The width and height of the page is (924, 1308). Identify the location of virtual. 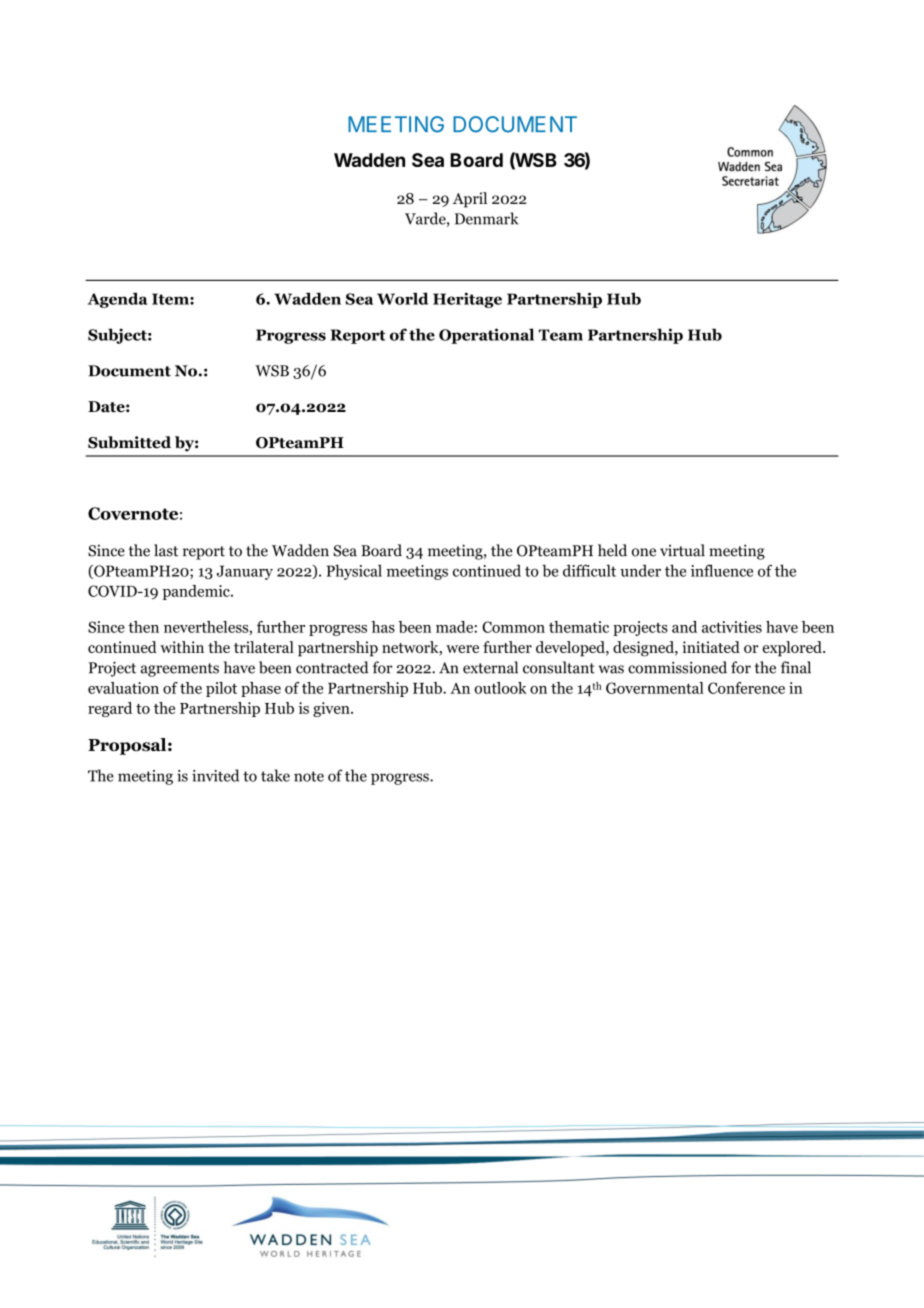
(682, 550).
